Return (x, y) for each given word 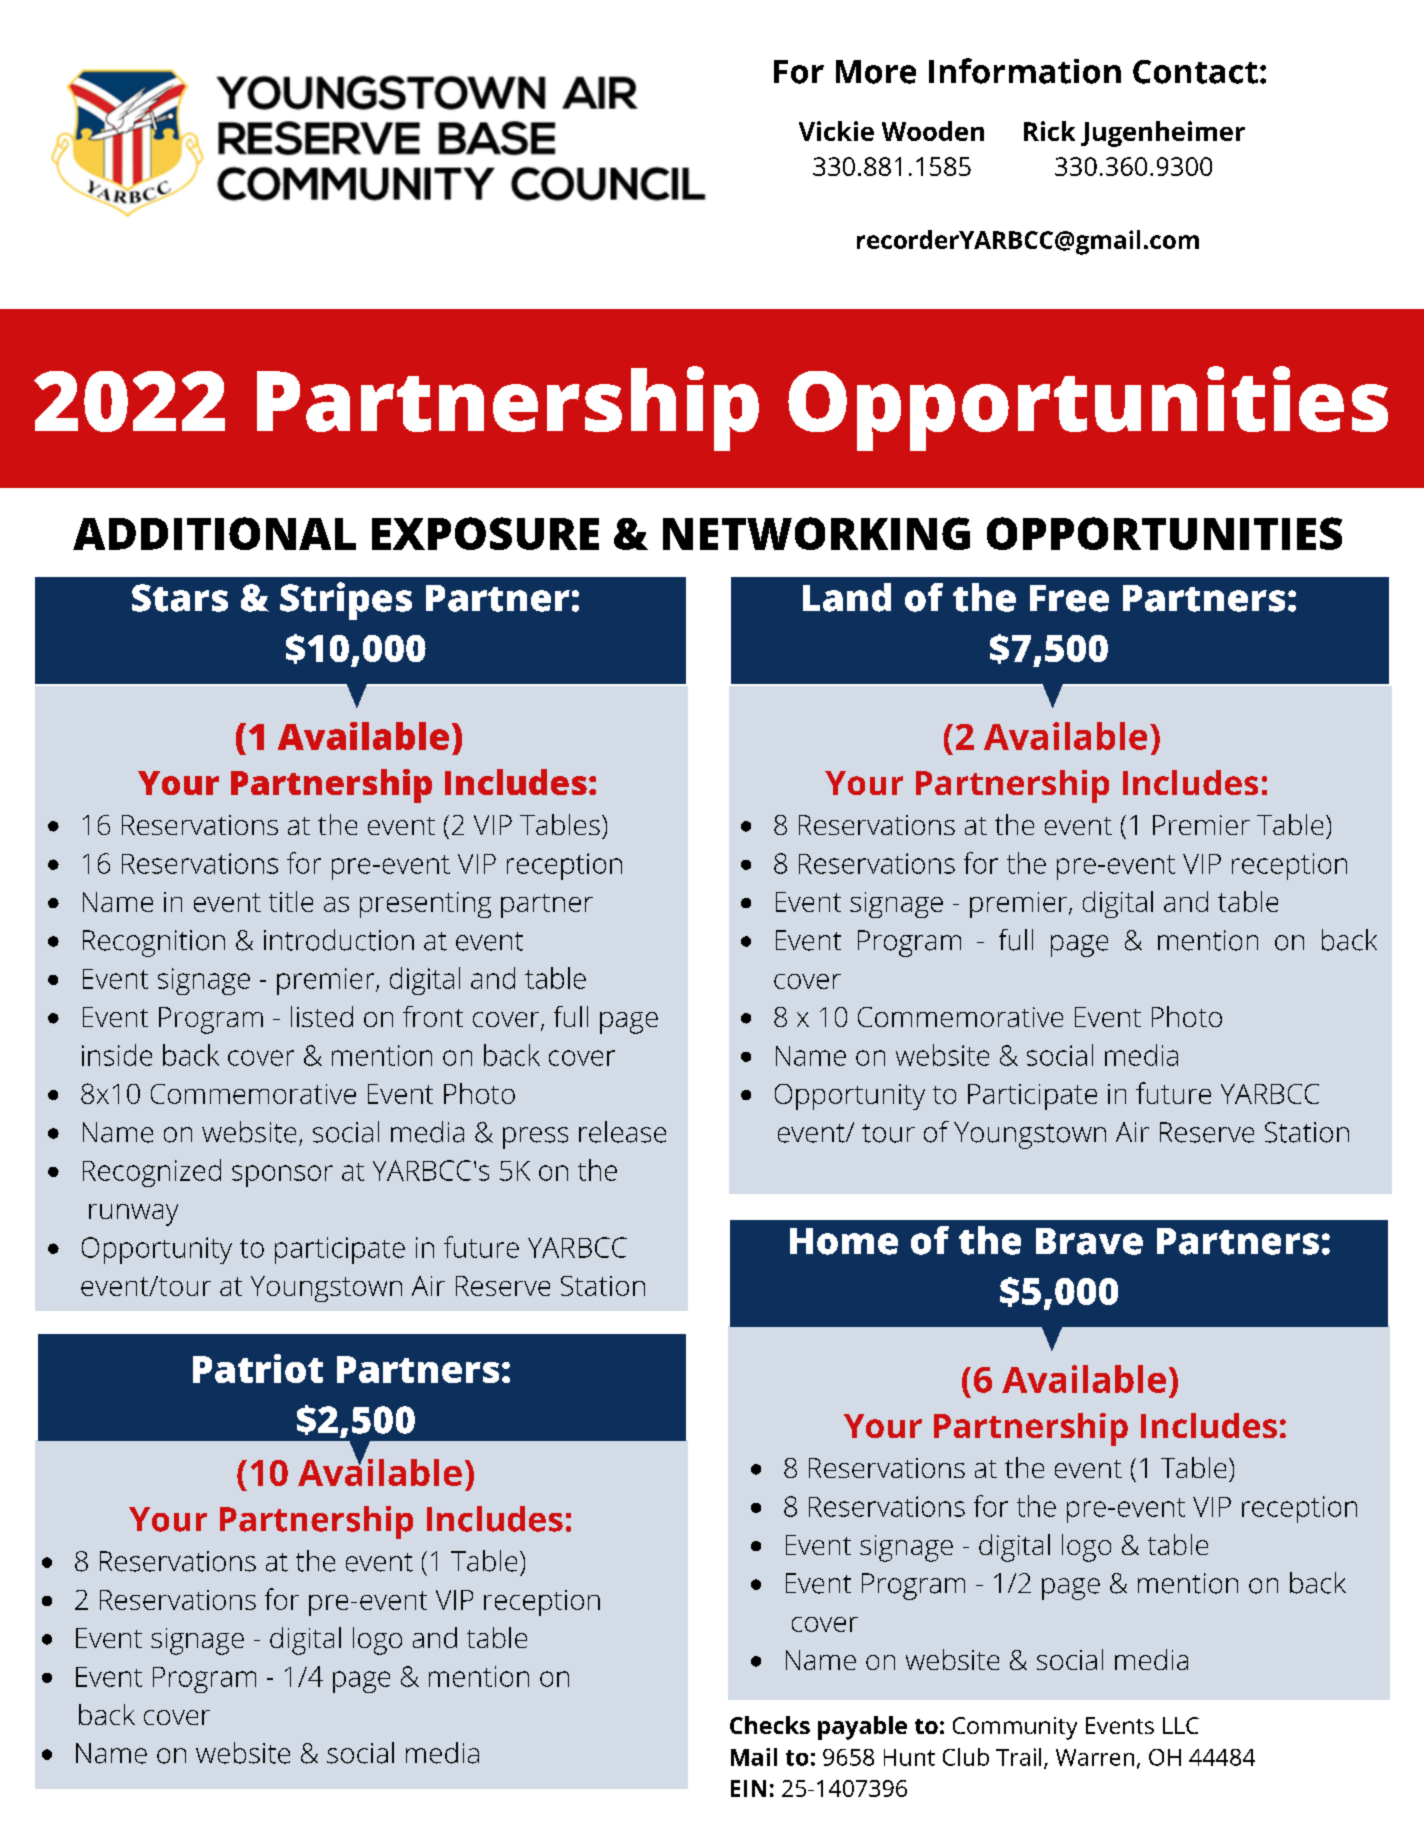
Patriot (258, 1368)
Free (1069, 598)
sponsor (282, 1176)
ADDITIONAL (214, 533)
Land (847, 597)
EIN (748, 1788)
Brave (1089, 1241)
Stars (180, 598)
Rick (1049, 131)
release (622, 1132)
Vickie (836, 131)
